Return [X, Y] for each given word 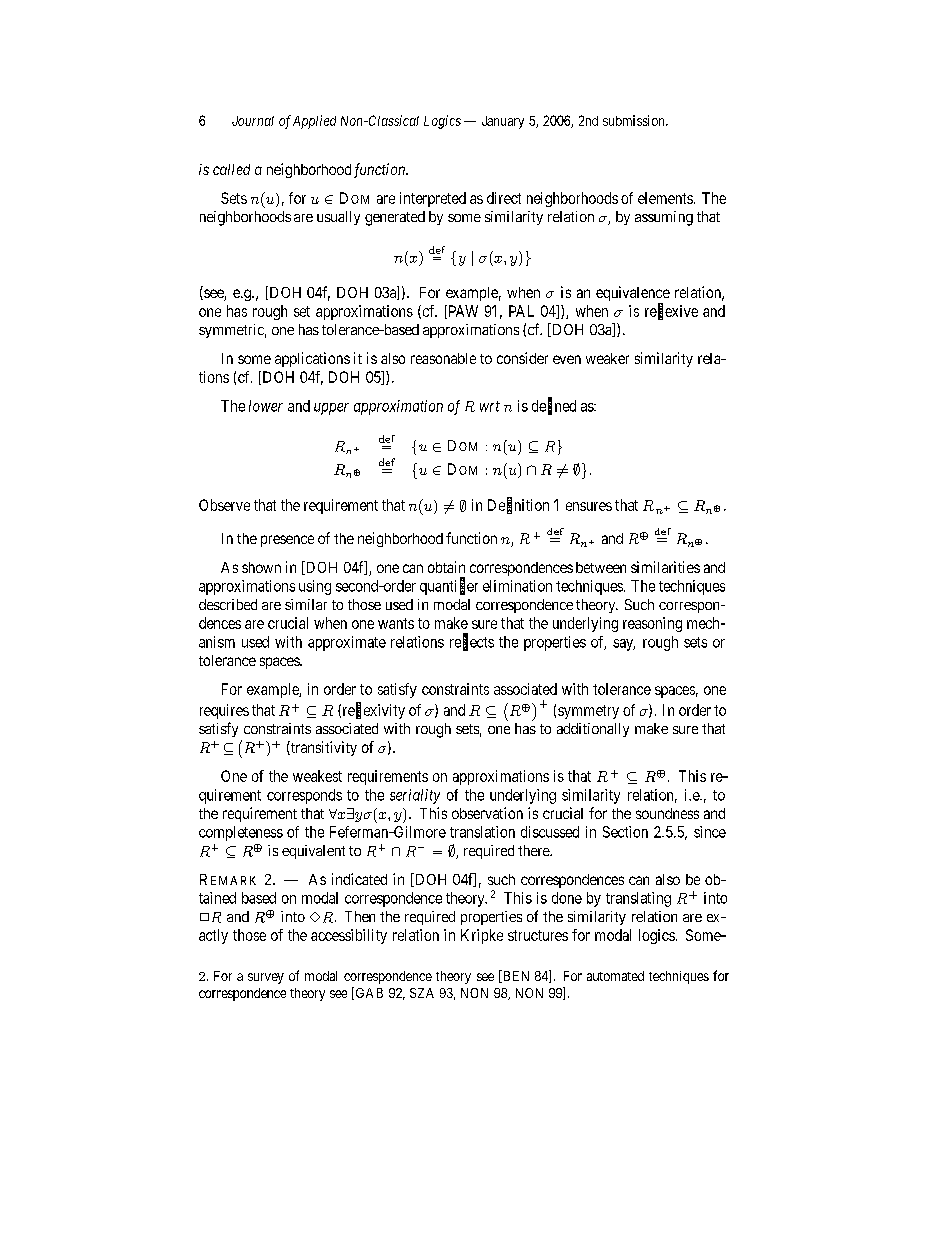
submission [635, 120]
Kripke [482, 936]
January [503, 122]
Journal [253, 121]
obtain [446, 567]
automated [615, 976]
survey [266, 978]
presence [287, 541]
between [601, 567]
